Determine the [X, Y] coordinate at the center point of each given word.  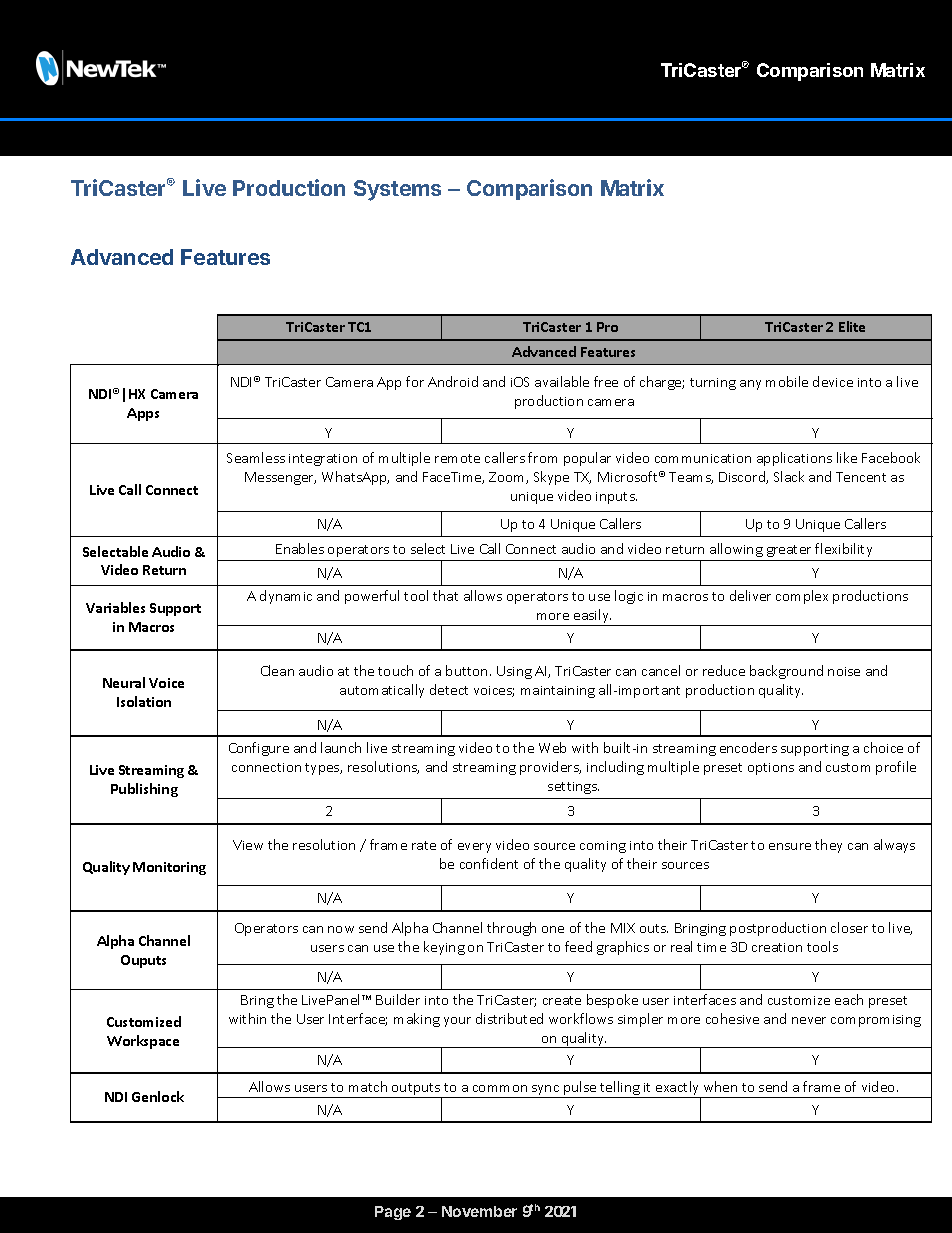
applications [794, 459]
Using [514, 672]
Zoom [508, 478]
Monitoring [169, 868]
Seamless [256, 457]
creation [777, 947]
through [511, 929]
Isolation [144, 701]
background [786, 672]
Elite [852, 326]
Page [393, 1213]
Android [453, 381]
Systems [397, 190]
